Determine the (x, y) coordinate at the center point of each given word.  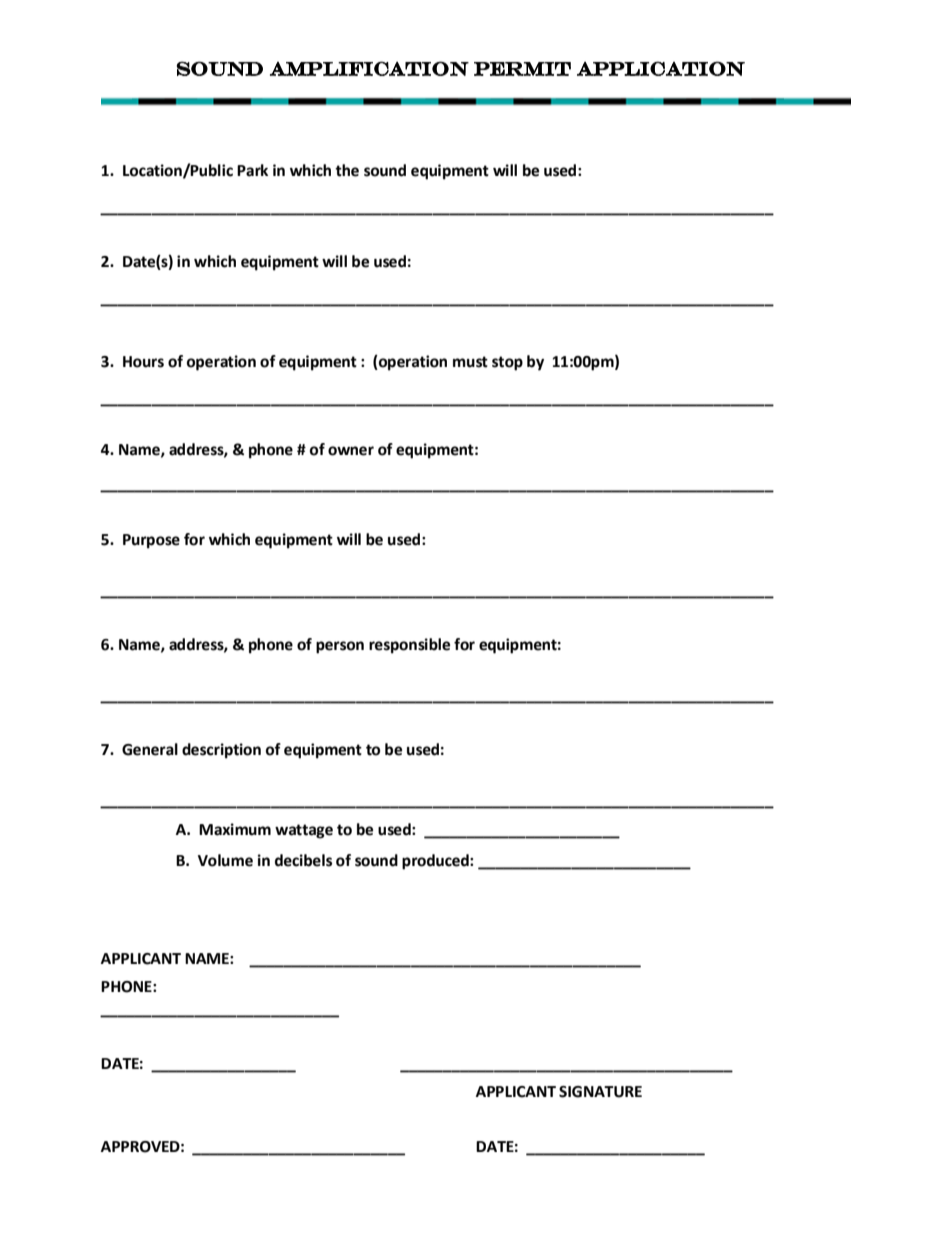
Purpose (151, 541)
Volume (225, 860)
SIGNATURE (600, 1092)
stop (507, 363)
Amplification (369, 68)
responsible (409, 646)
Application (661, 68)
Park (252, 170)
